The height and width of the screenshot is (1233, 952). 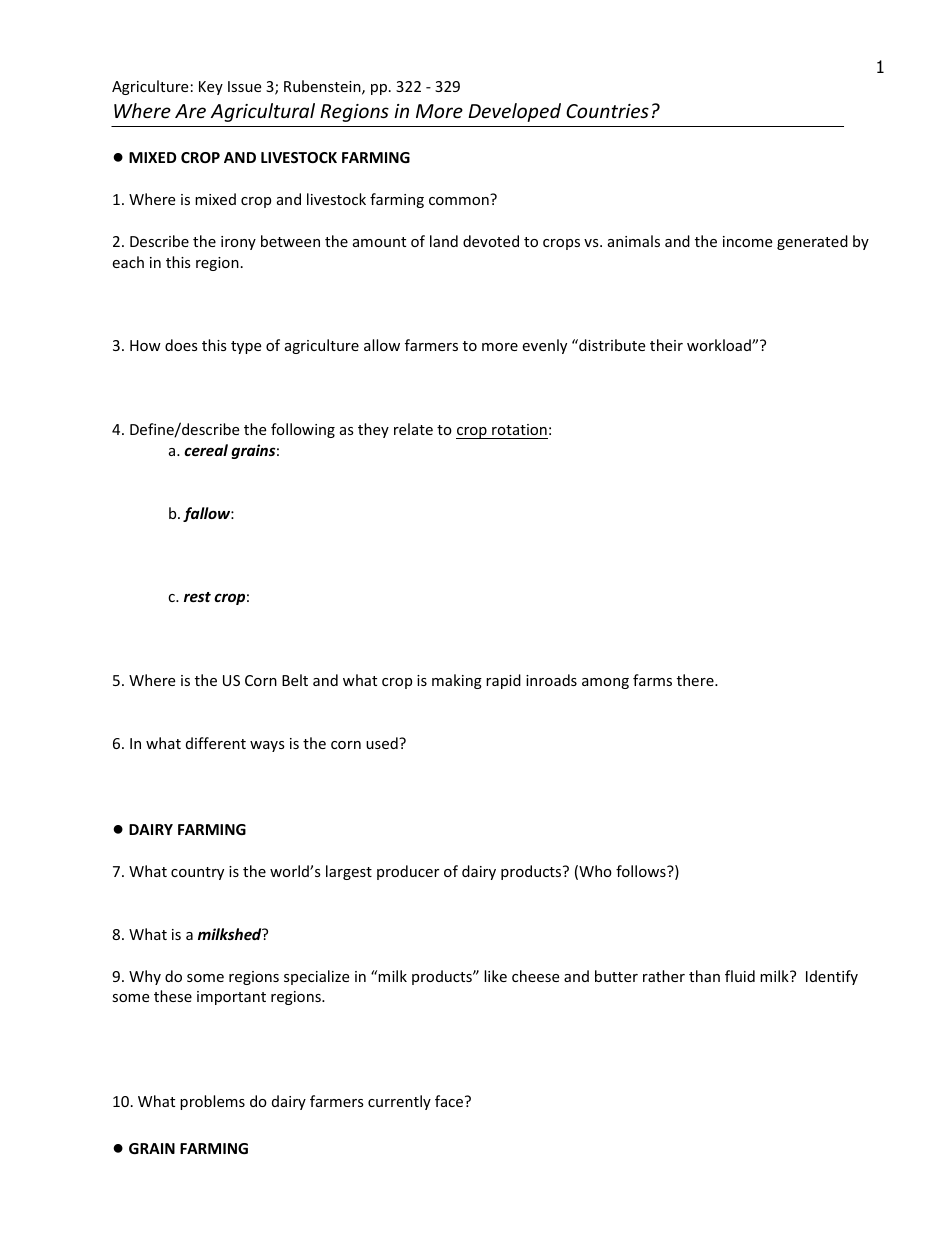 What do you see at coordinates (696, 680) in the screenshot?
I see `there` at bounding box center [696, 680].
